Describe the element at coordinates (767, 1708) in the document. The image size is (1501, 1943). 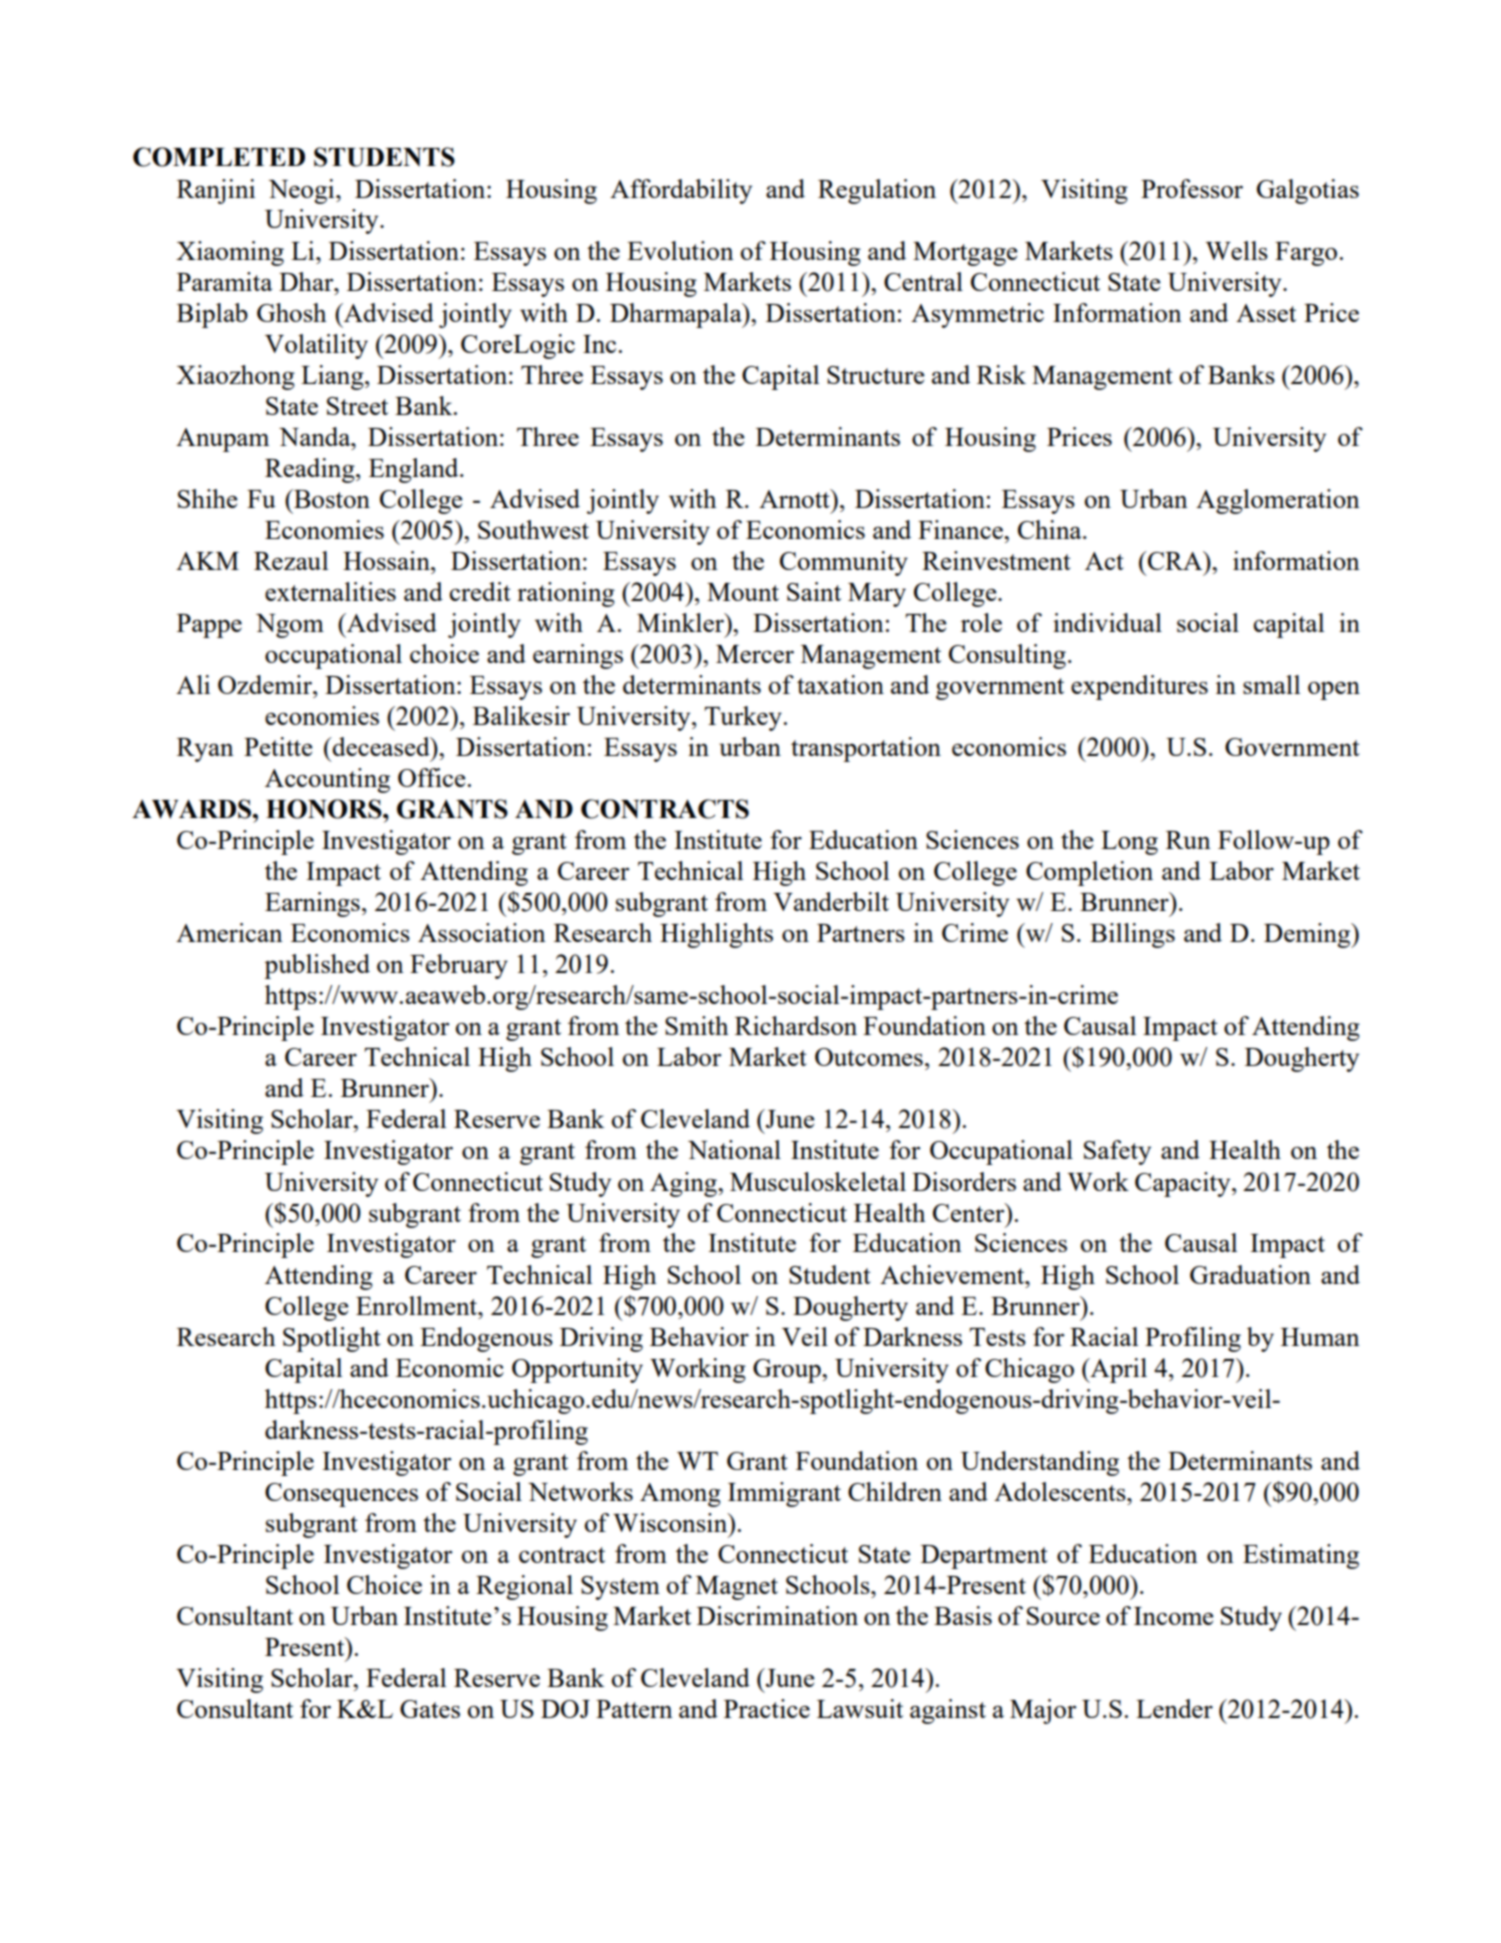
I see `Practice` at that location.
